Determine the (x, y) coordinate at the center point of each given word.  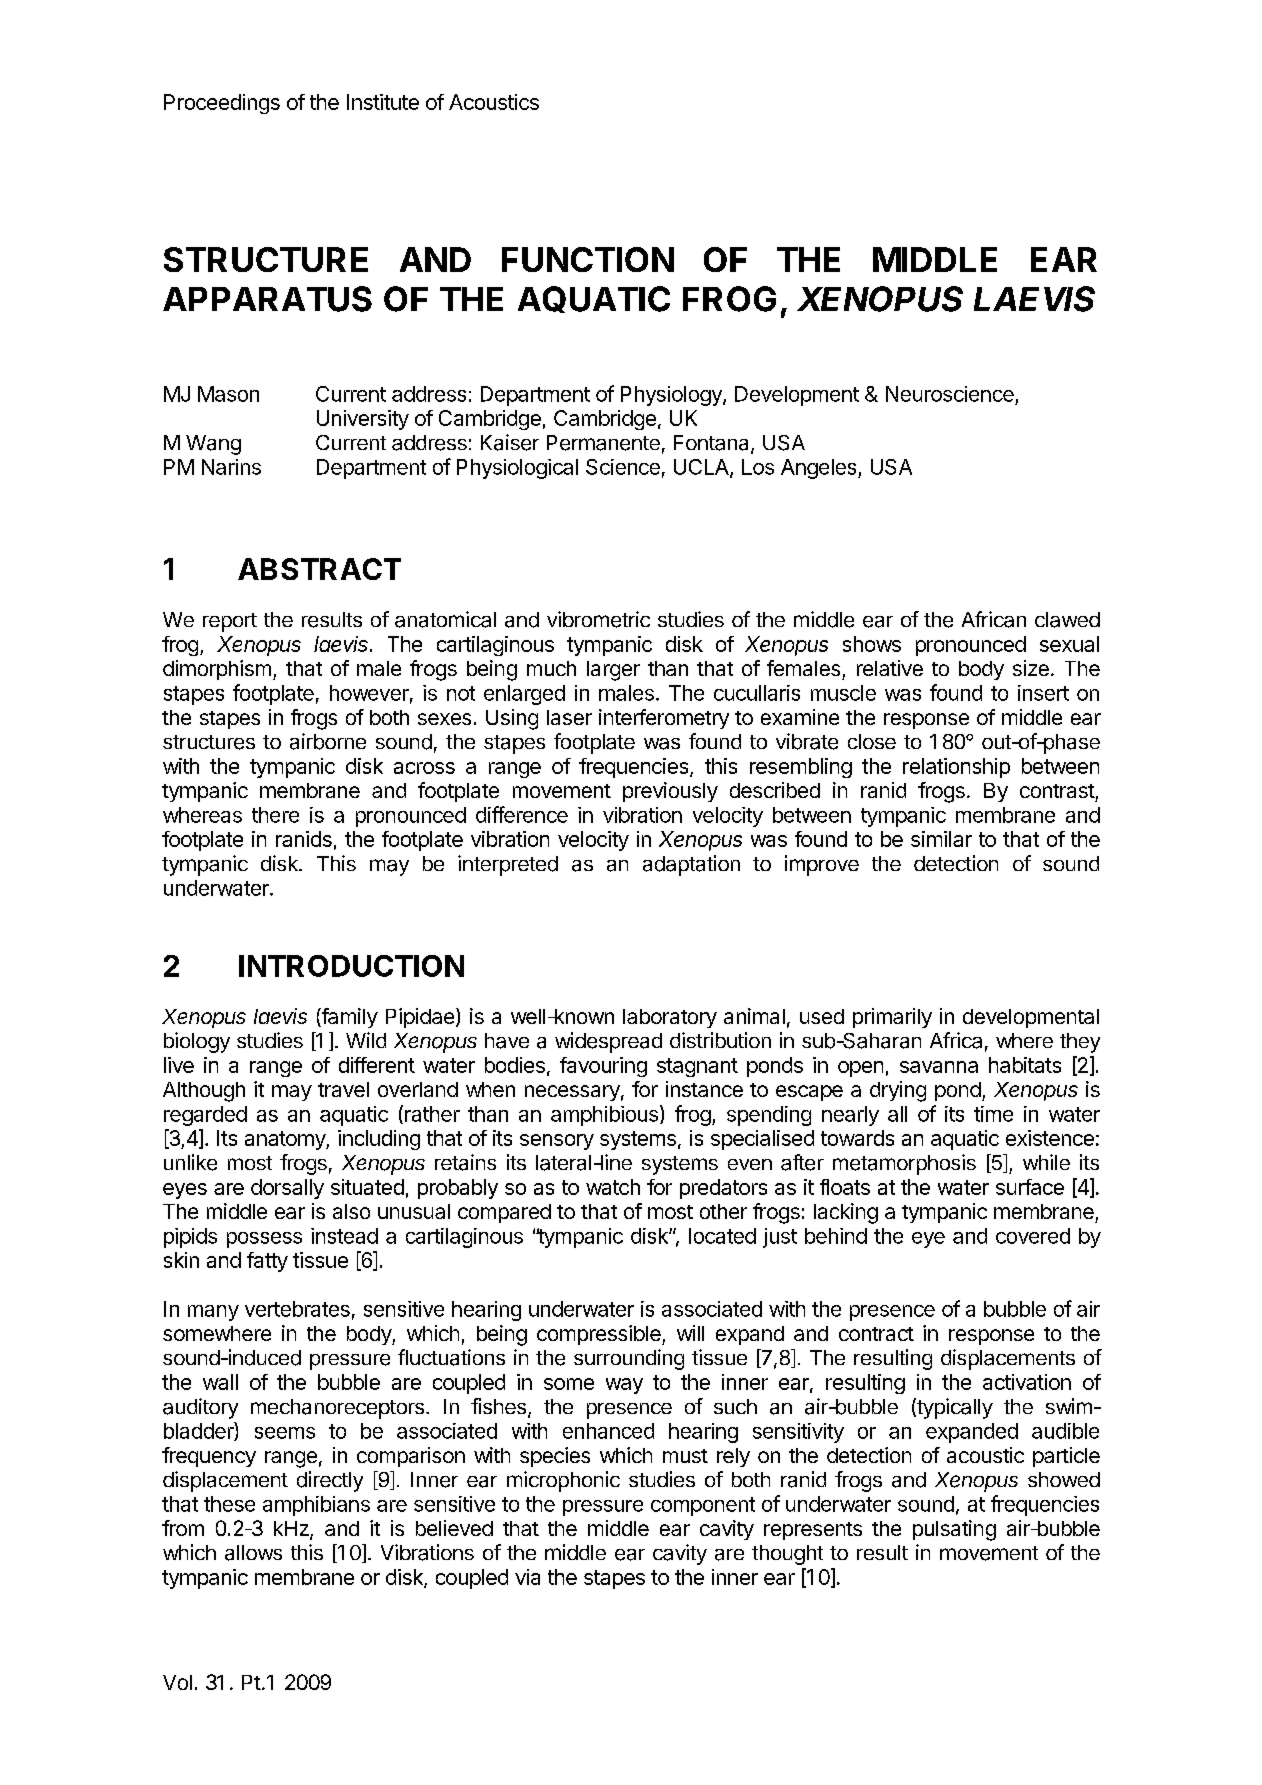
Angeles (820, 469)
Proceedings (222, 104)
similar (941, 839)
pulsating (954, 1530)
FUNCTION (588, 259)
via (527, 1577)
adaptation (691, 865)
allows (253, 1553)
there (275, 815)
